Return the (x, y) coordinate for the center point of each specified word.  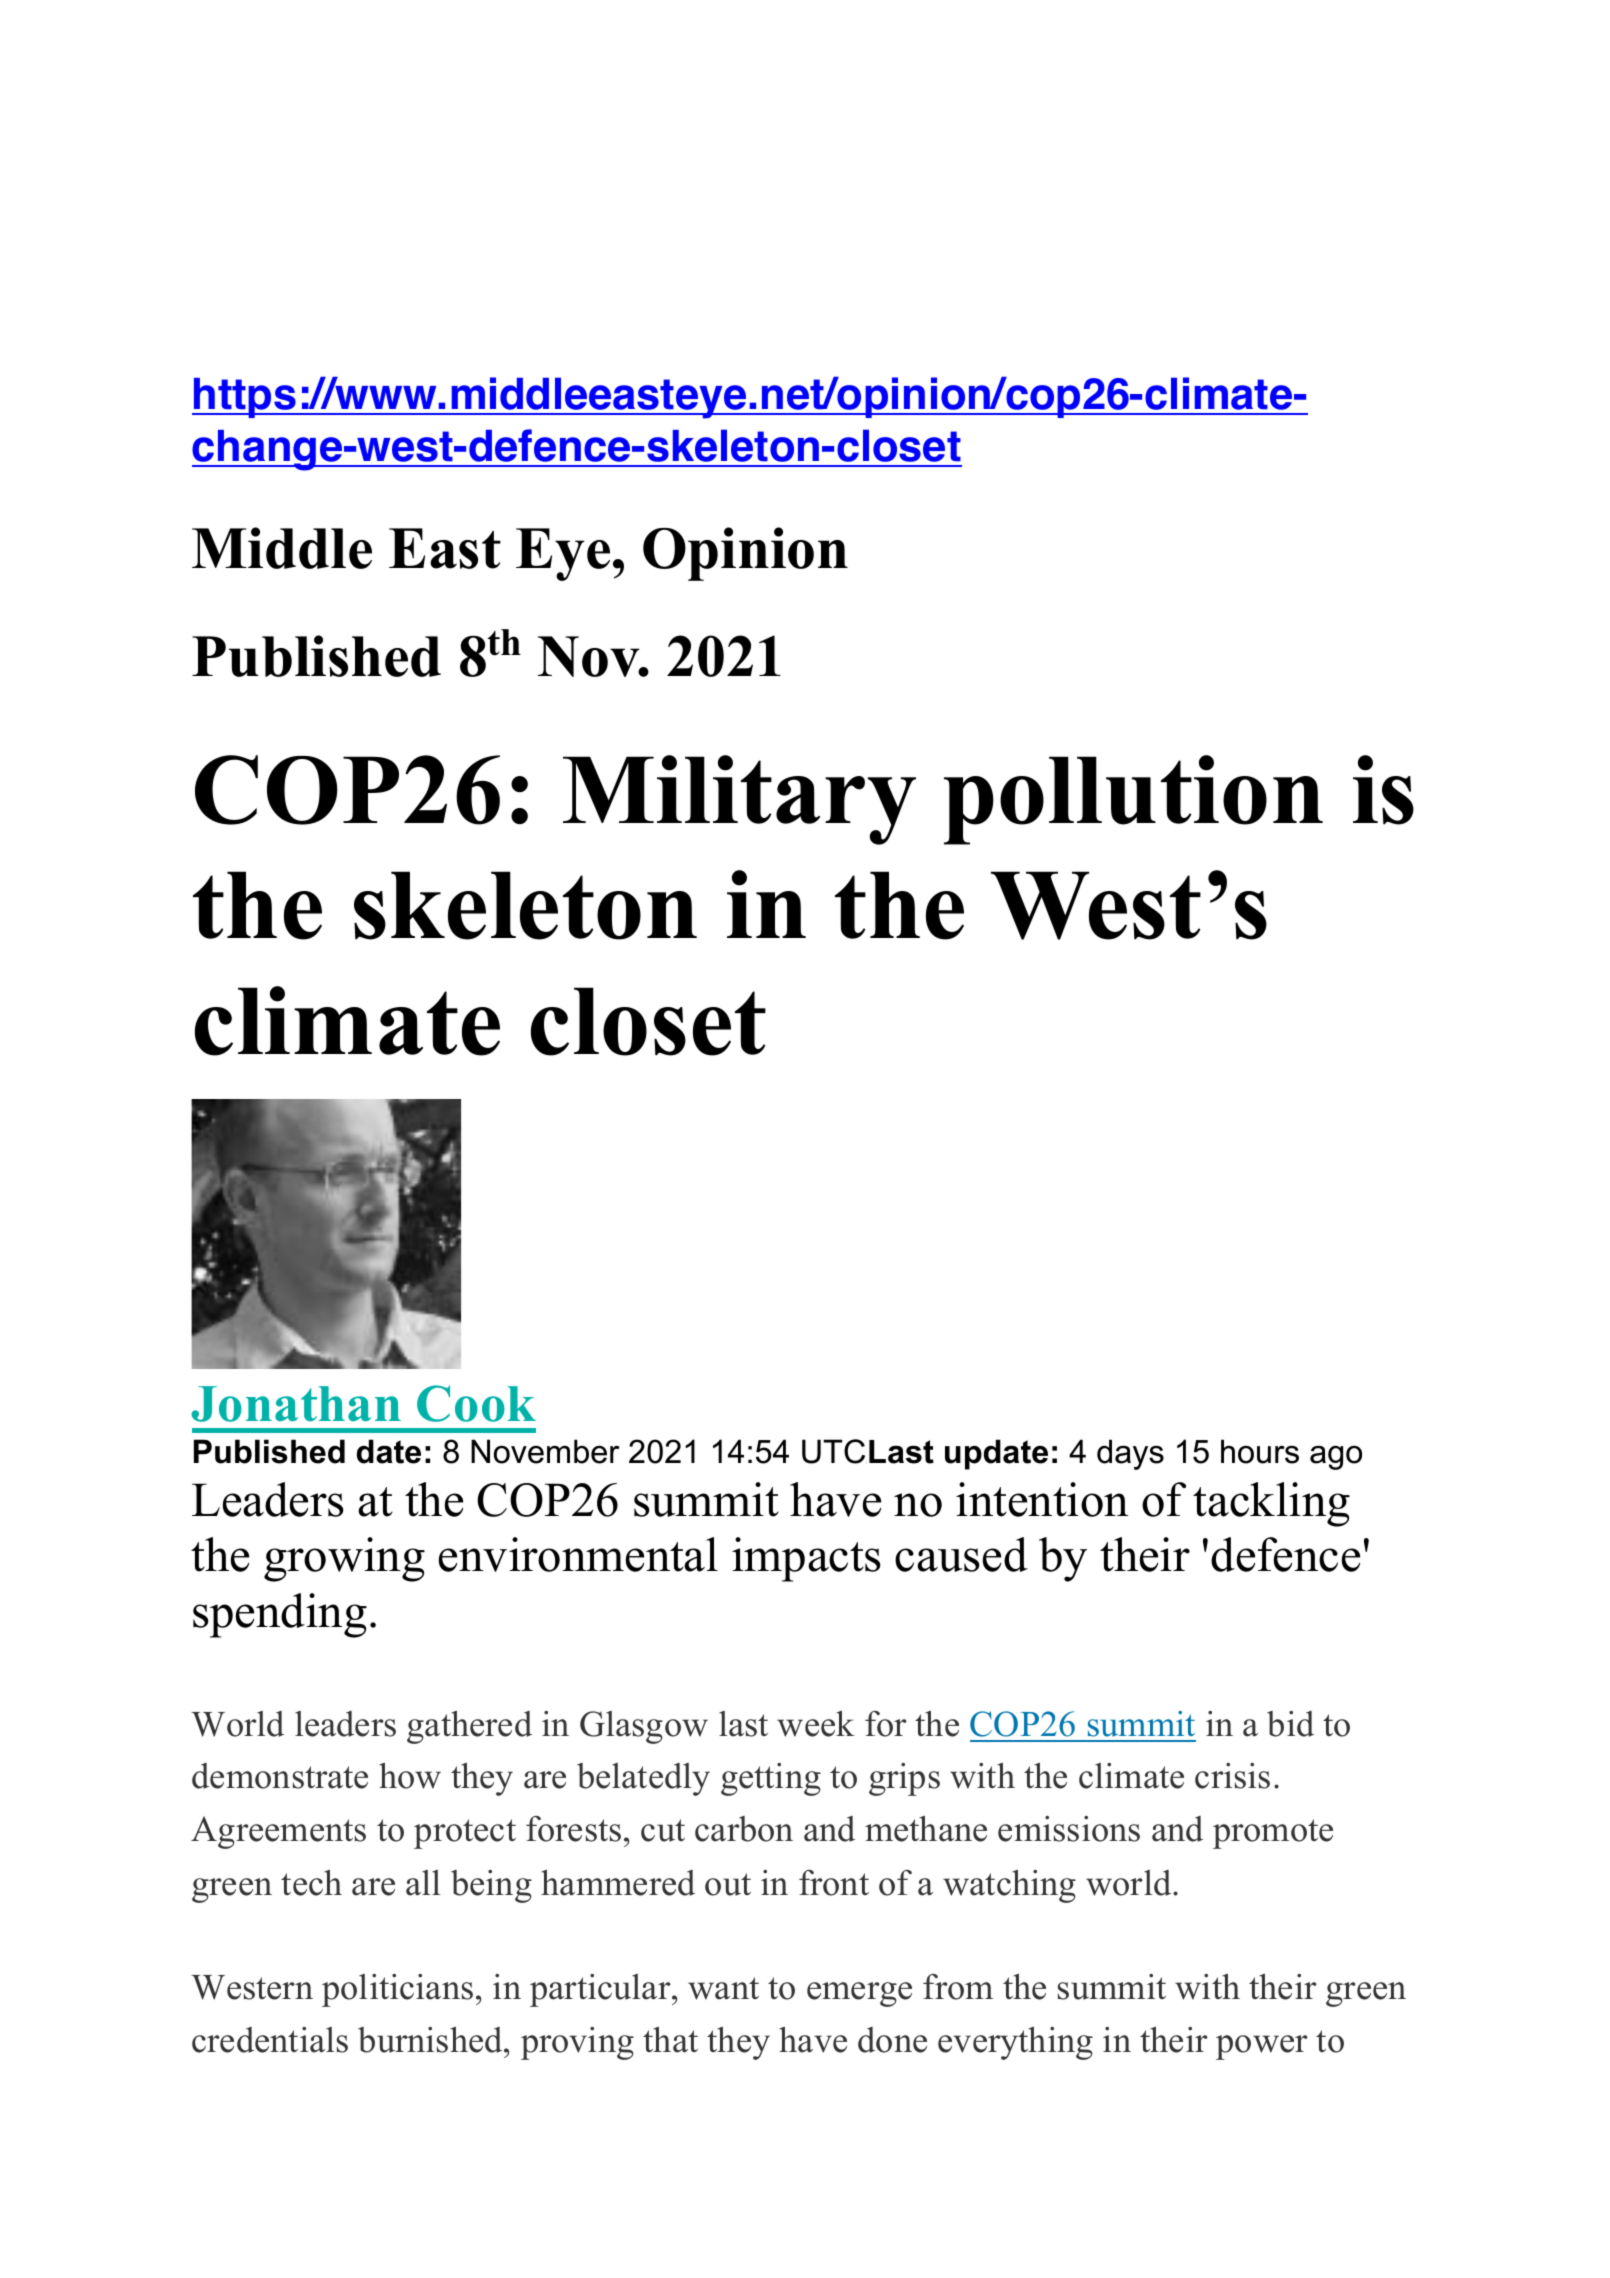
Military (739, 800)
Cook (476, 1403)
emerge (859, 1994)
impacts (806, 1559)
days (1130, 1454)
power (1262, 2047)
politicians (397, 1990)
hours (1260, 1451)
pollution (1133, 800)
